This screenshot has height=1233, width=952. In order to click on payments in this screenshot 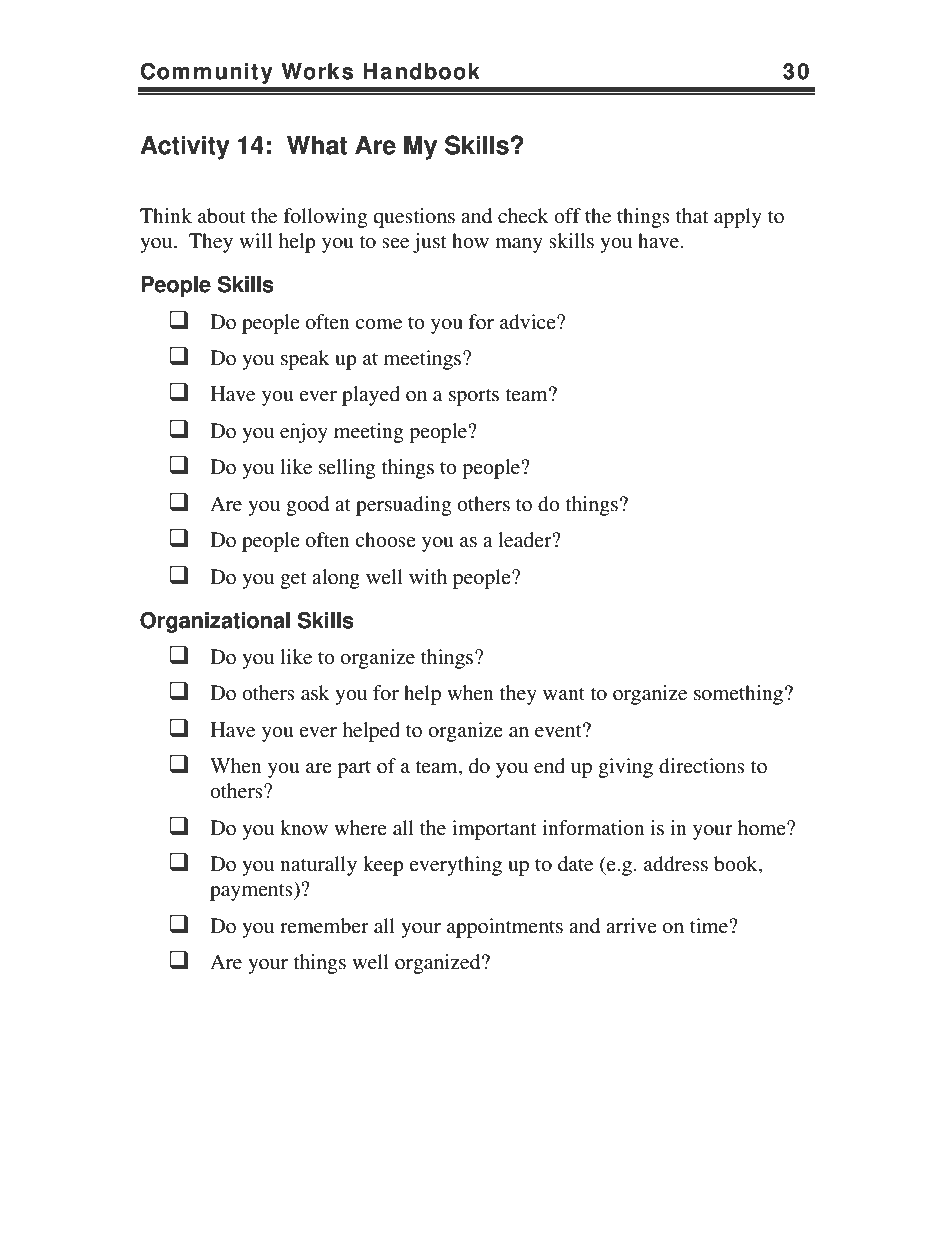, I will do `click(252, 891)`.
